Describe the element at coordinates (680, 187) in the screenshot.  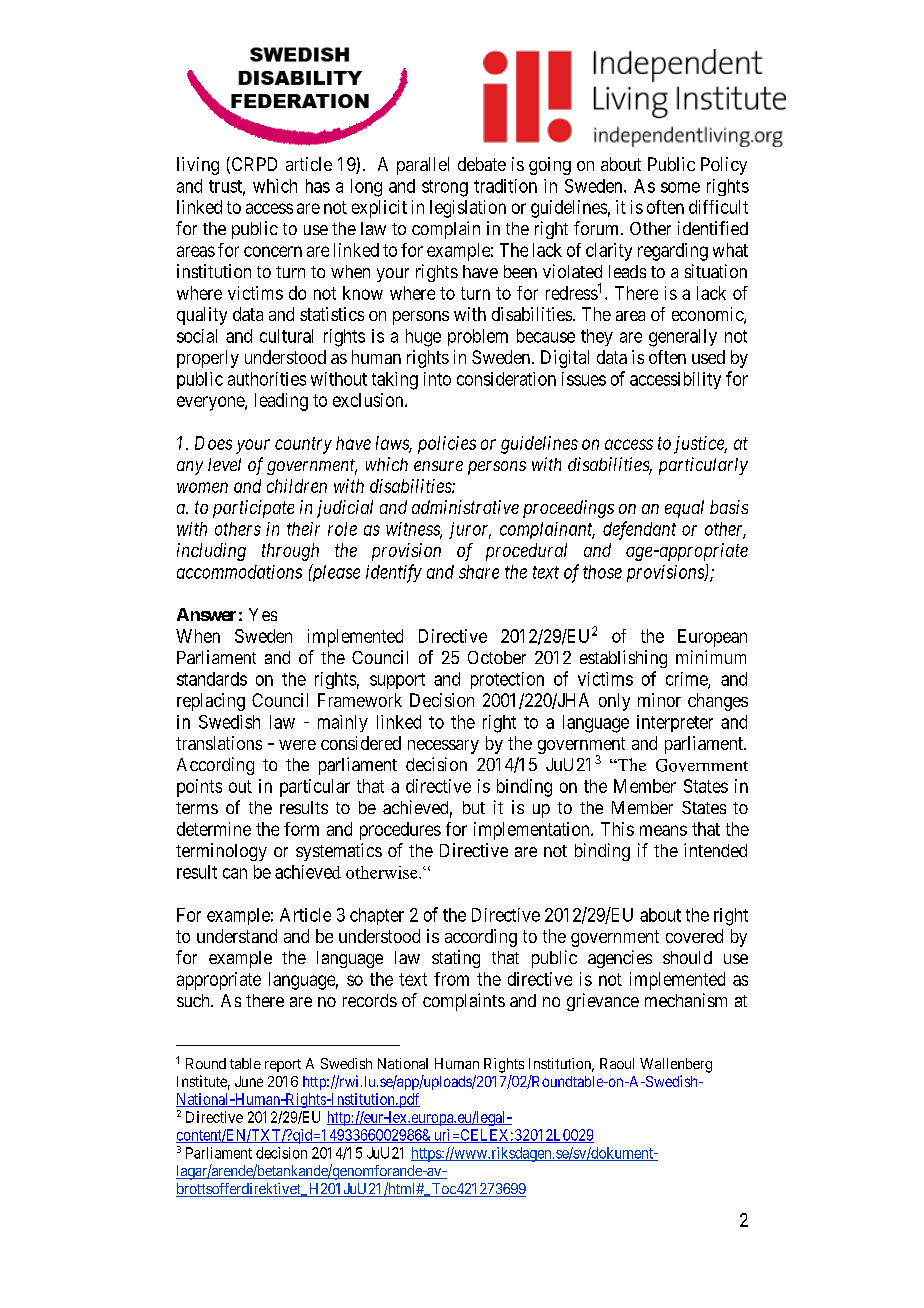
I see `some` at that location.
